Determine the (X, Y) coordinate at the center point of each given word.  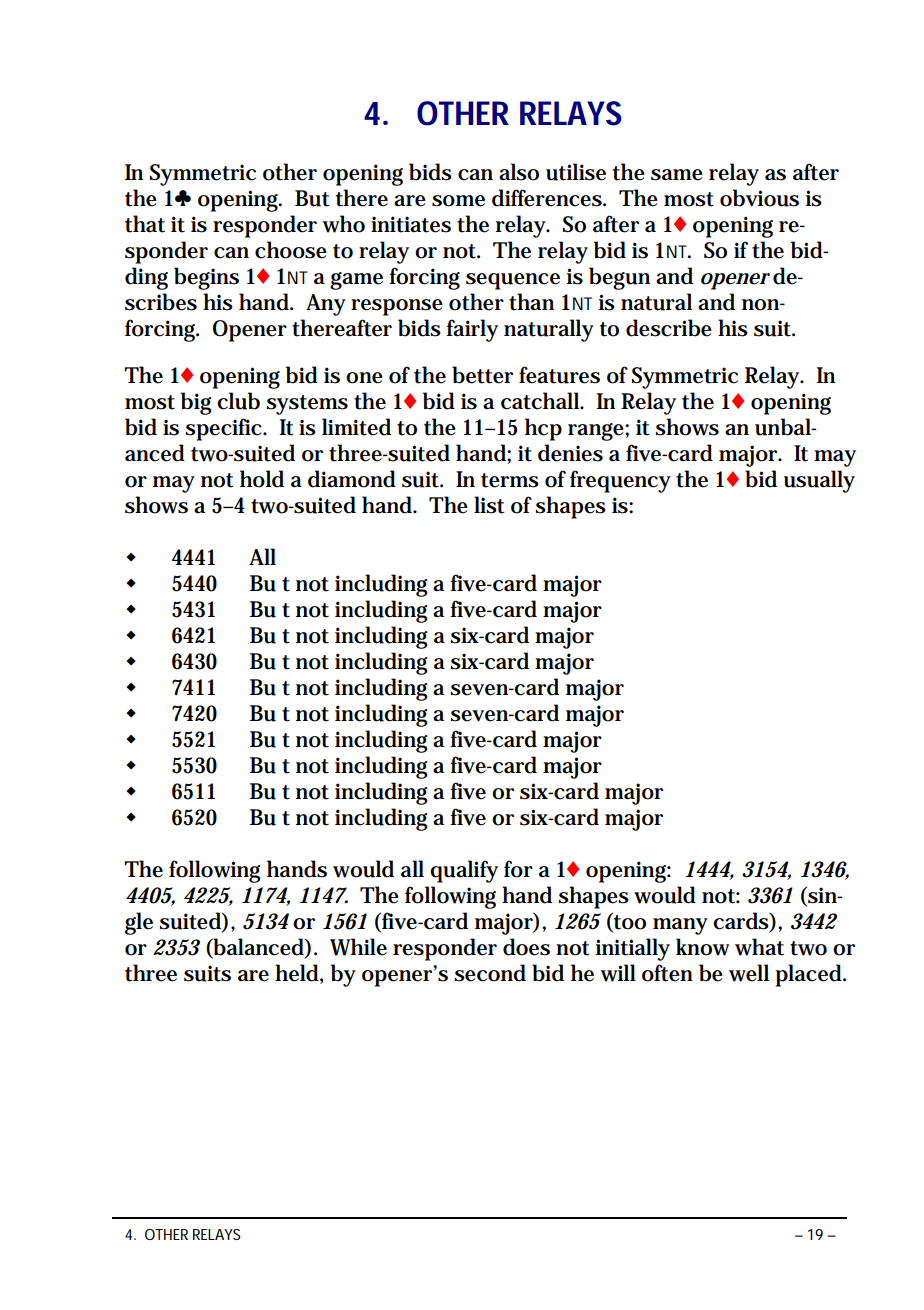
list (489, 505)
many (680, 926)
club (238, 401)
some (458, 201)
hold (262, 479)
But (312, 198)
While (358, 947)
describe (669, 328)
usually (819, 481)
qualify (464, 871)
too (629, 922)
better (482, 375)
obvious (759, 198)
